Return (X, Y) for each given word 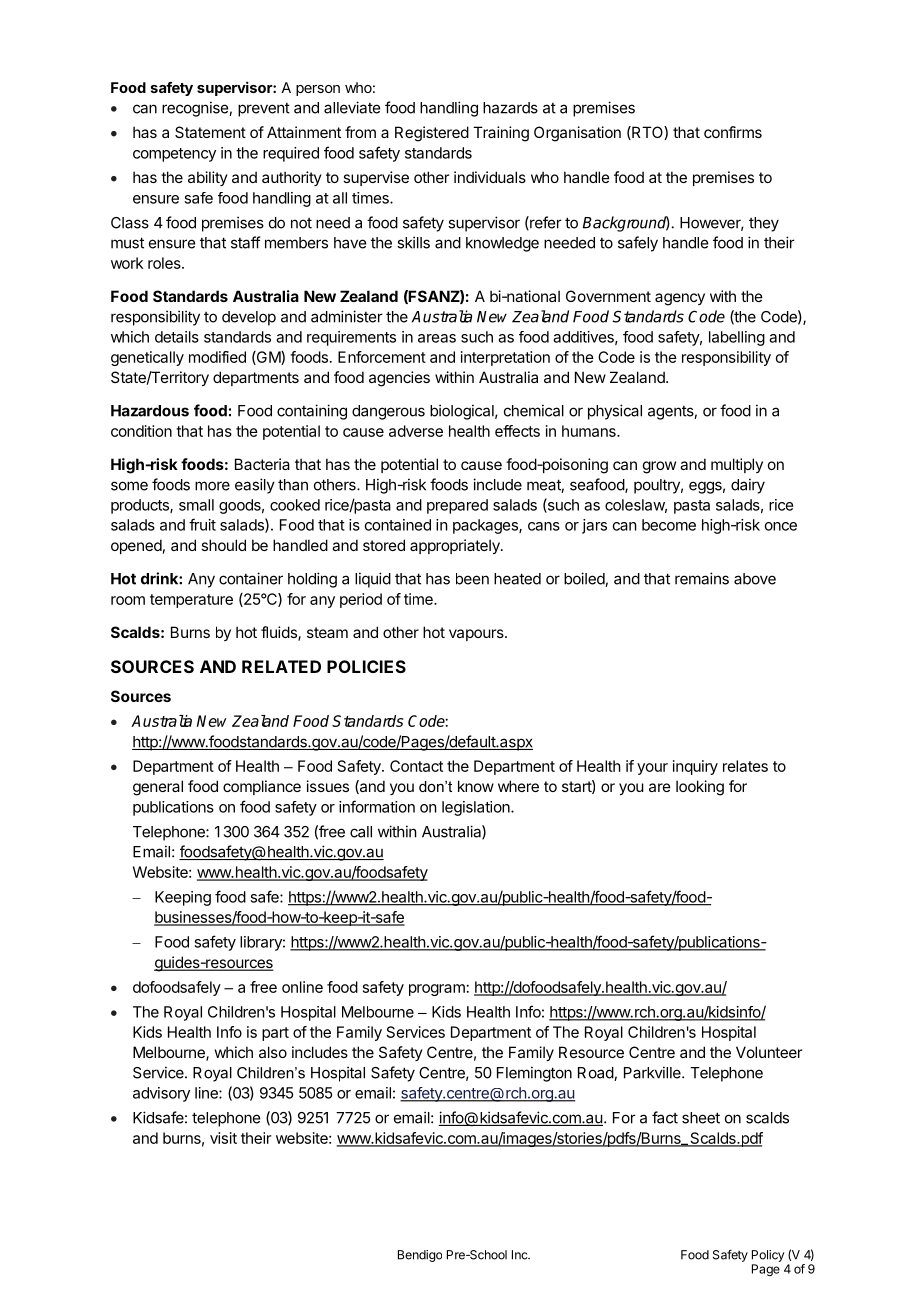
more (212, 486)
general (158, 788)
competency (174, 155)
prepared (457, 506)
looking (700, 788)
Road (596, 1074)
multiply (737, 465)
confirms (733, 132)
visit (223, 1138)
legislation (477, 808)
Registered (432, 134)
